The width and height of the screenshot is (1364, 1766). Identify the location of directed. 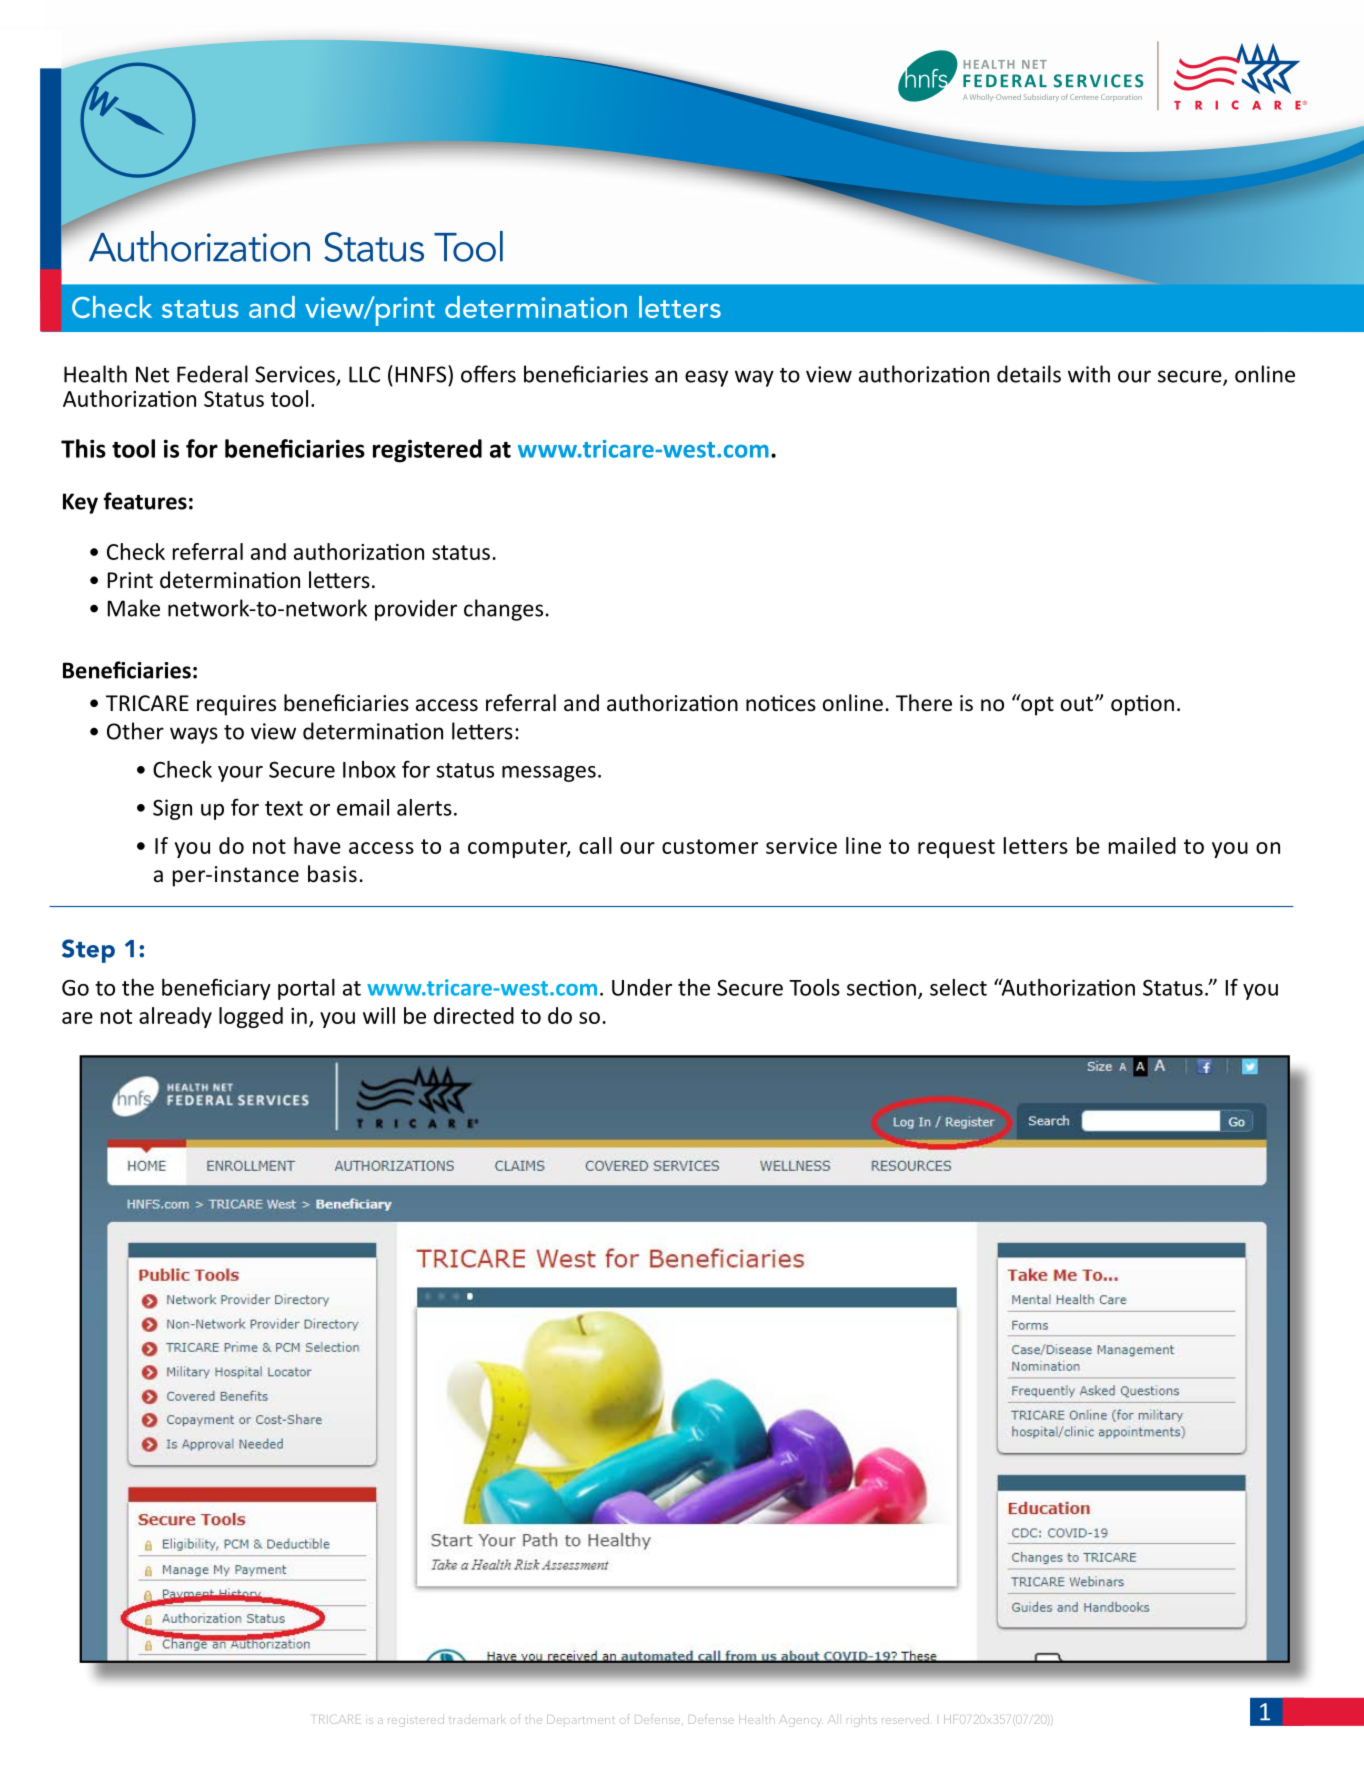
(474, 1015).
